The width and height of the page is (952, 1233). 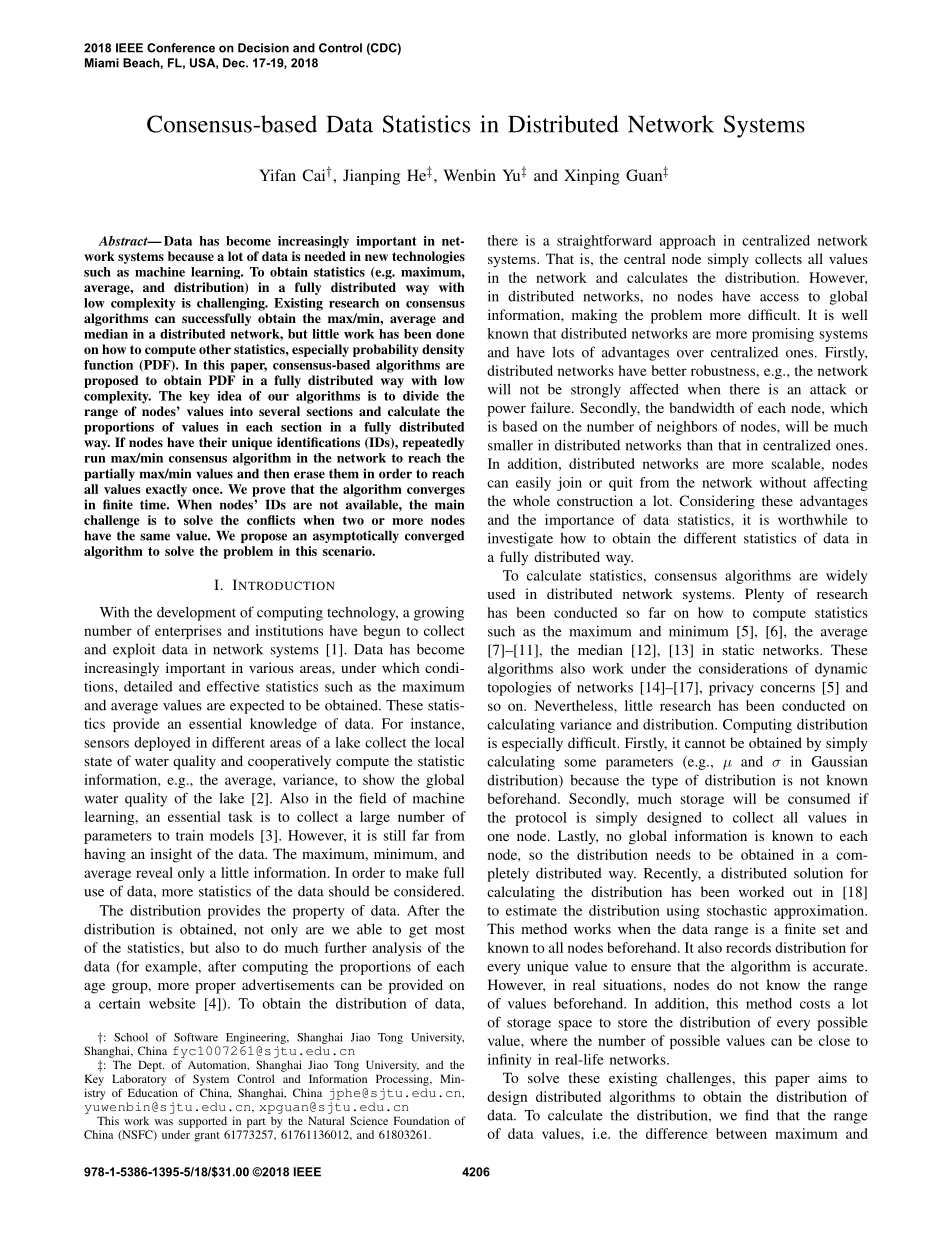 What do you see at coordinates (421, 1120) in the page?
I see `Foundation` at bounding box center [421, 1120].
